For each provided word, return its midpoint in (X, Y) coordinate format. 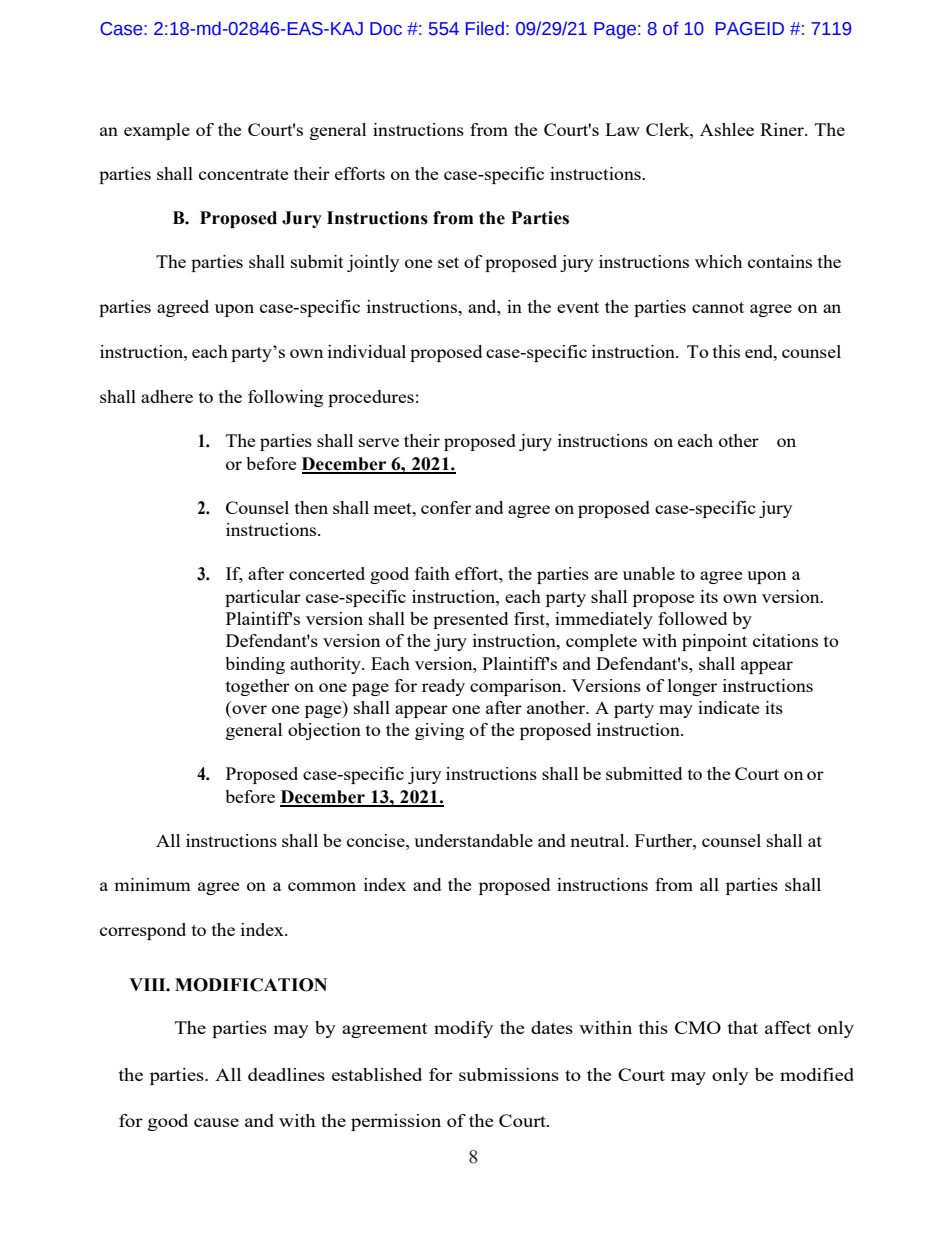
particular (263, 598)
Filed (485, 28)
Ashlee (727, 129)
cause (216, 1122)
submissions (509, 1074)
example (157, 131)
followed (692, 618)
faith (432, 573)
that (743, 1027)
